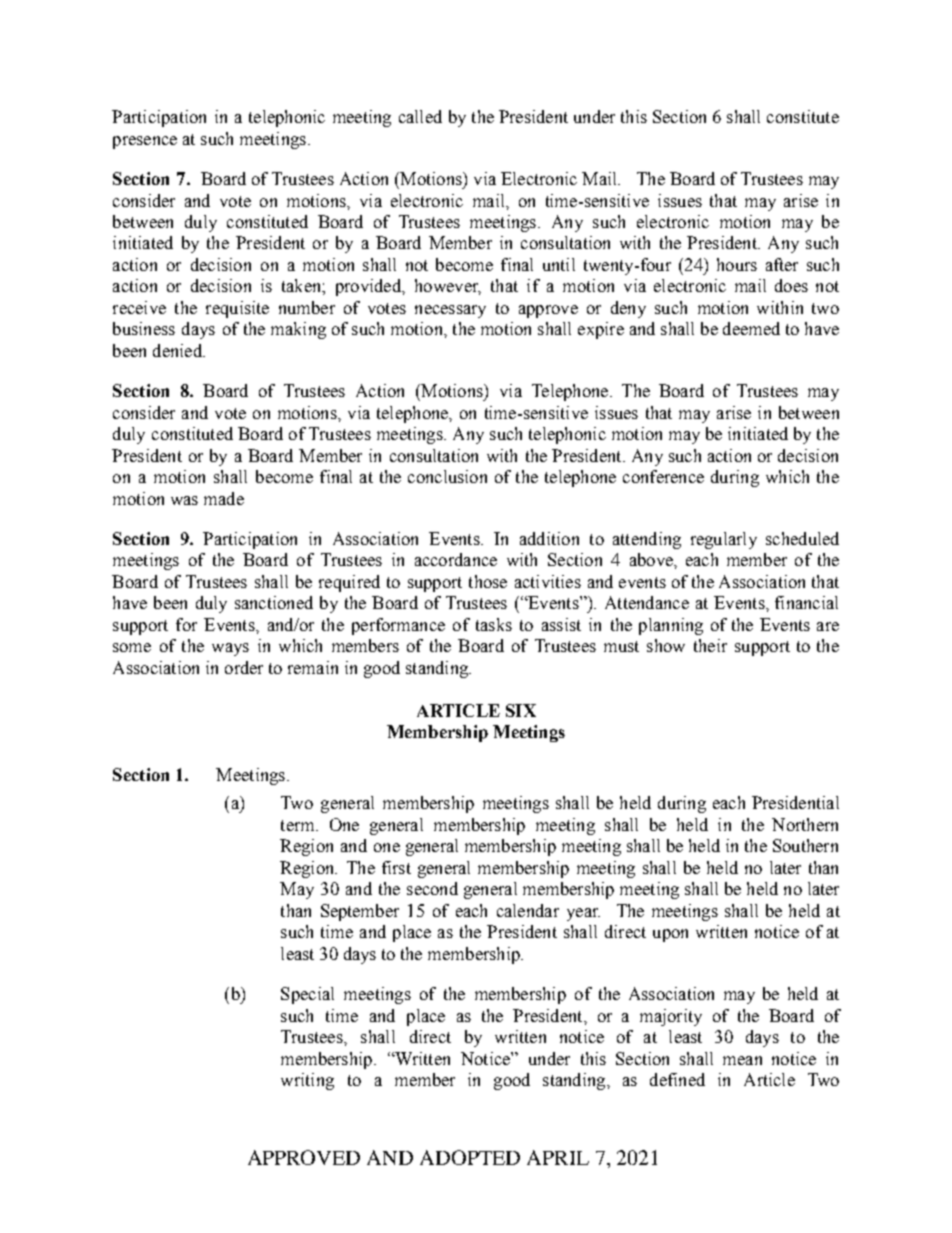  I want to click on term, so click(299, 825).
